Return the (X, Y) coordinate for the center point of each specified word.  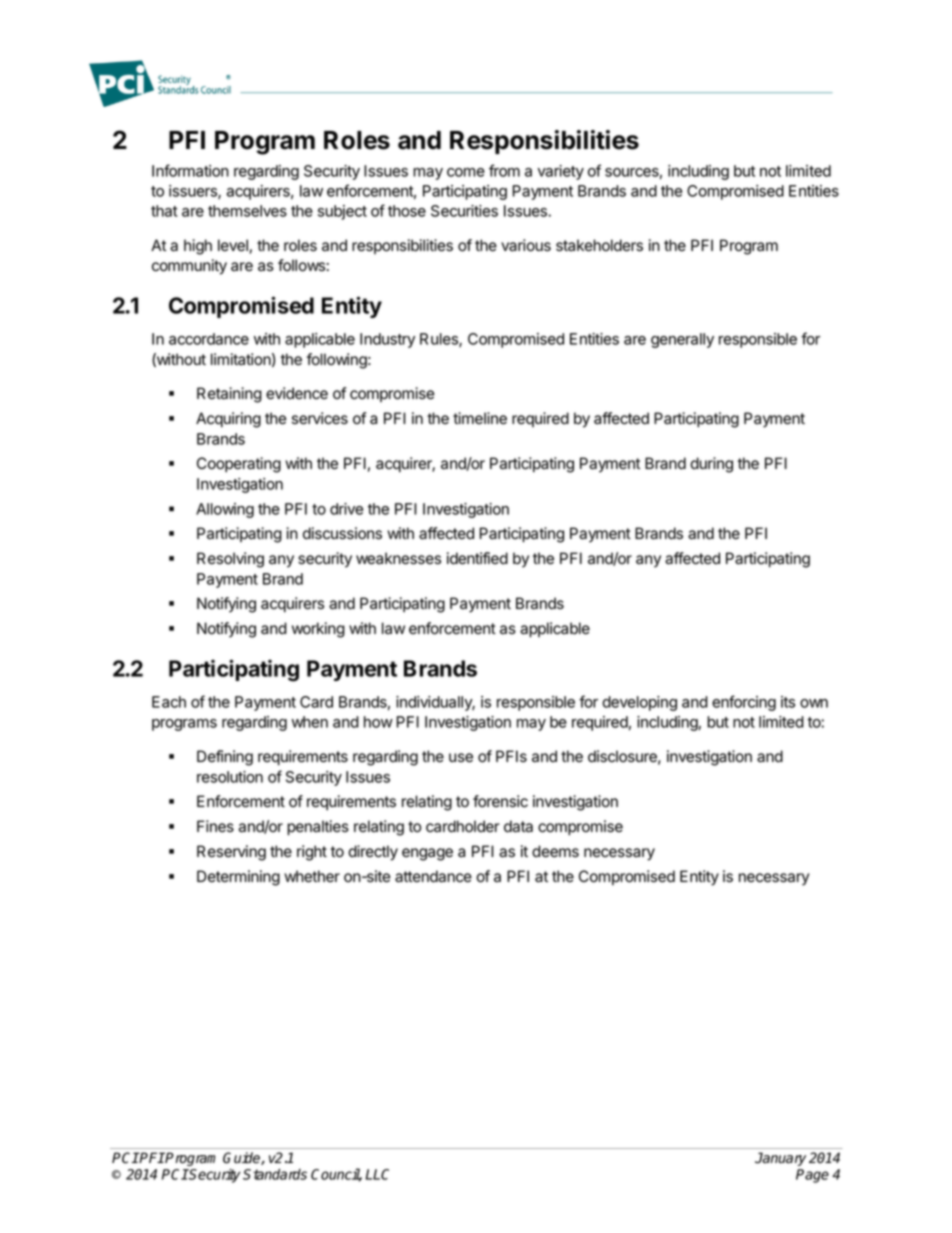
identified (477, 558)
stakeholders (599, 245)
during (711, 465)
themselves (247, 211)
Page (812, 1176)
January (780, 1159)
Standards (275, 1174)
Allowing (225, 510)
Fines (215, 826)
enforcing (744, 703)
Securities (464, 211)
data (518, 826)
